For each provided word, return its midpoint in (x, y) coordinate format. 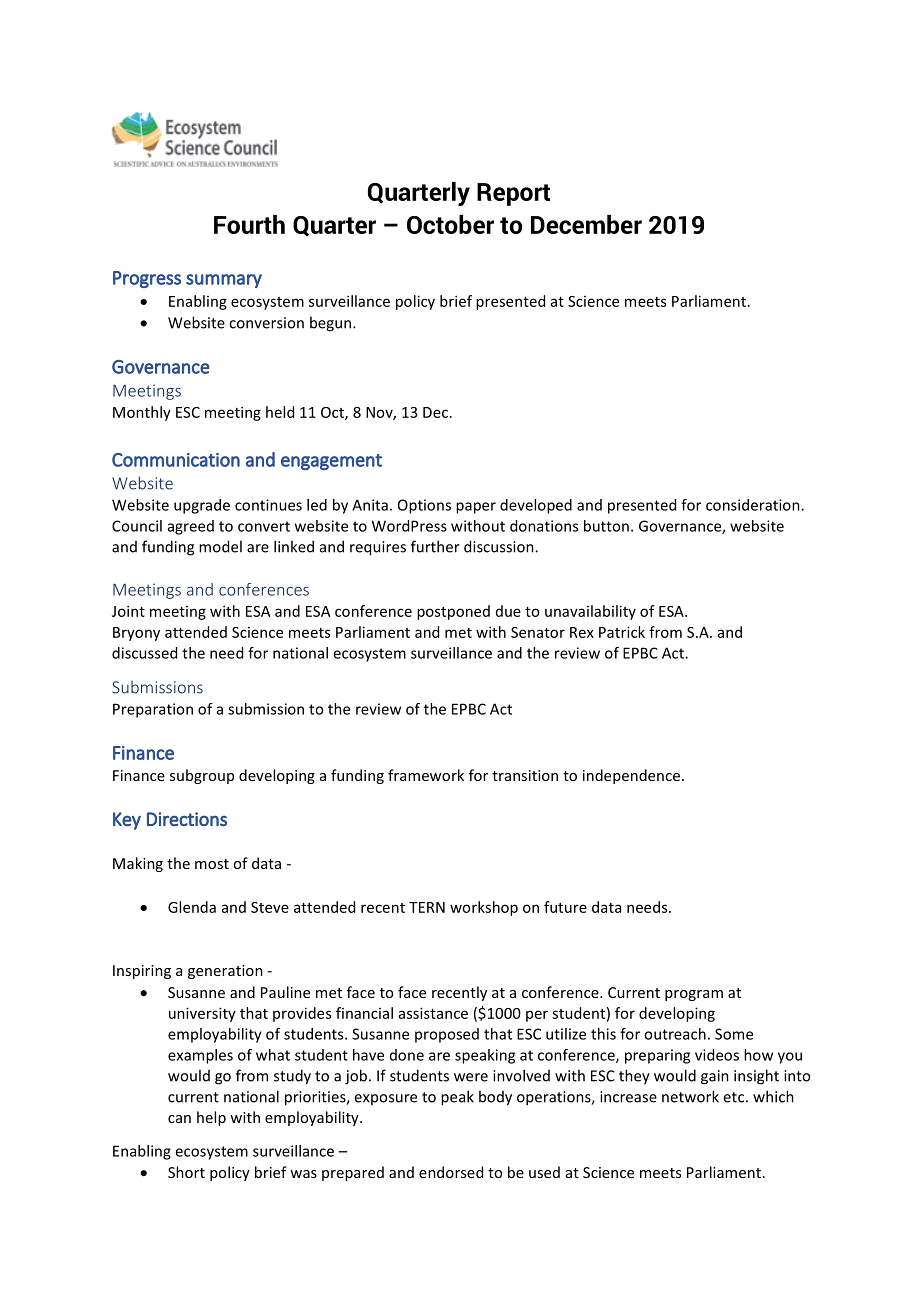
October (450, 224)
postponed (453, 612)
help (211, 1118)
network (690, 1096)
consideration (754, 505)
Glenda (192, 907)
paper (476, 508)
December (586, 224)
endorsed (451, 1172)
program (694, 995)
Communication (176, 460)
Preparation (153, 710)
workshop (484, 908)
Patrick (622, 632)
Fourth (249, 224)
